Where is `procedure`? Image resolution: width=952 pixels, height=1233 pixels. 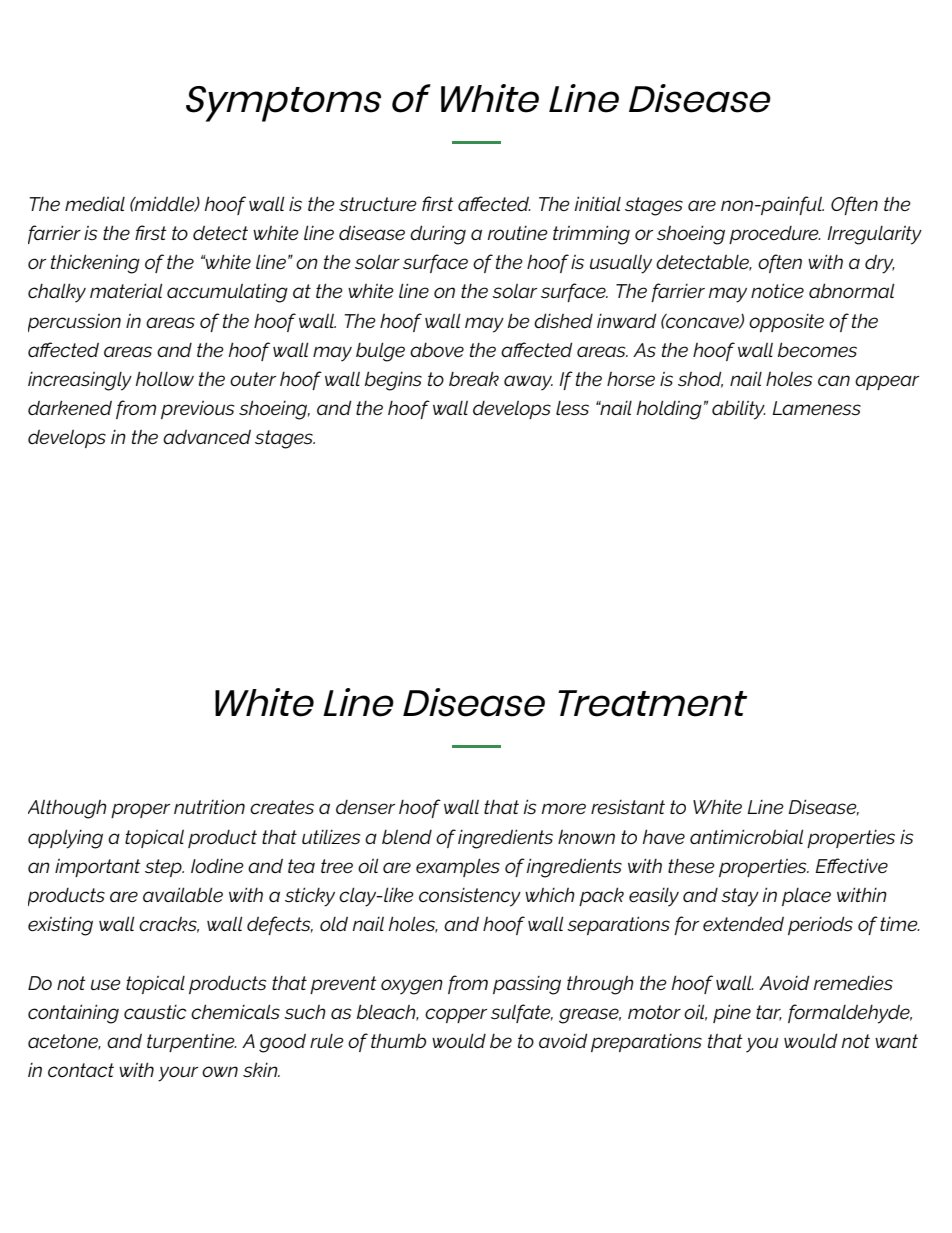 procedure is located at coordinates (775, 235).
